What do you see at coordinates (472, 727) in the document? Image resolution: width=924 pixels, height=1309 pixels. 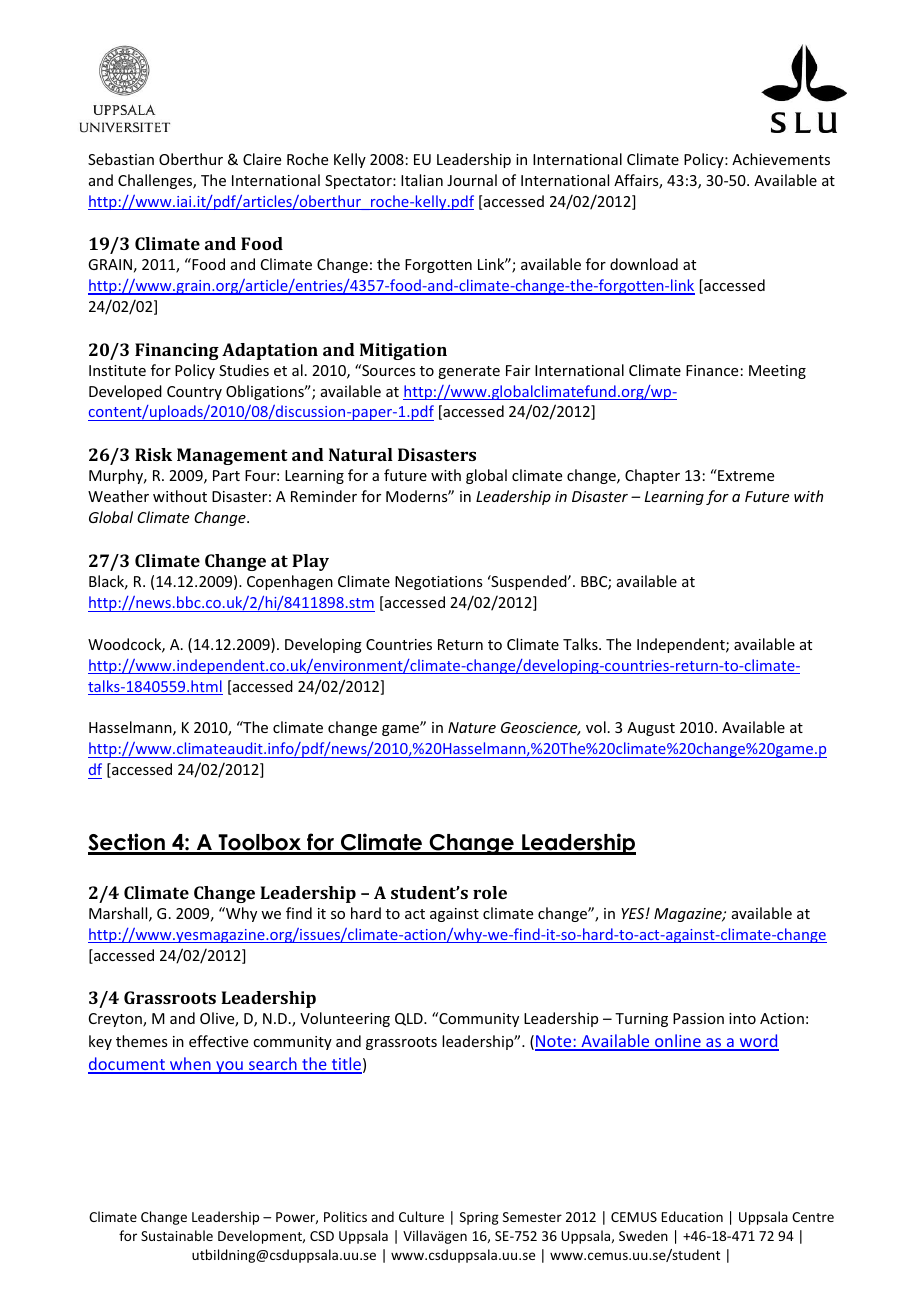 I see `Nature` at bounding box center [472, 727].
